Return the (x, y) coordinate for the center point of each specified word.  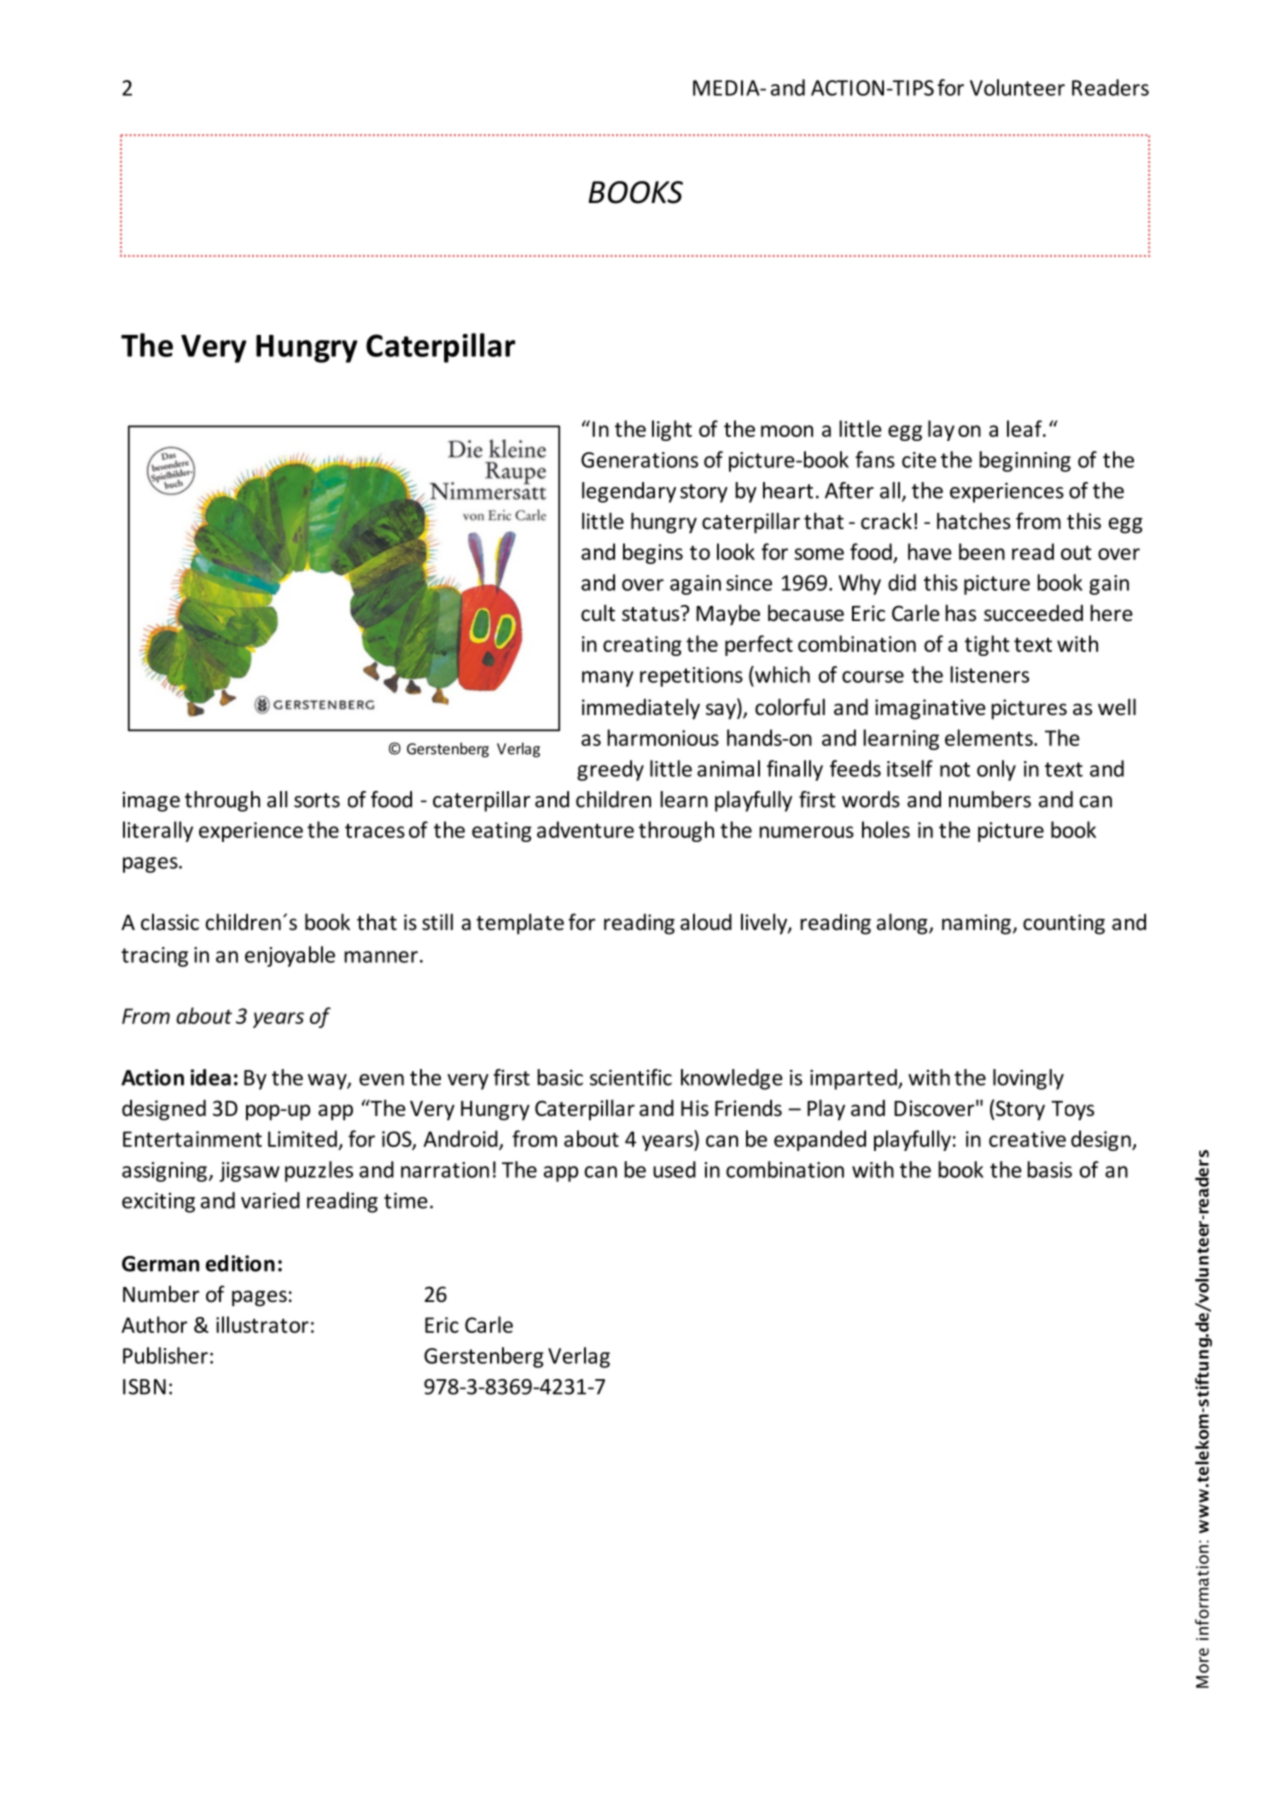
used (674, 1169)
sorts (317, 800)
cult (598, 612)
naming (976, 924)
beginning (1025, 461)
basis (1049, 1169)
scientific (631, 1077)
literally (158, 831)
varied (270, 1200)
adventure (585, 829)
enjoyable (290, 956)
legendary (629, 492)
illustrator (262, 1324)
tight (987, 645)
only (996, 770)
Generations (639, 460)
